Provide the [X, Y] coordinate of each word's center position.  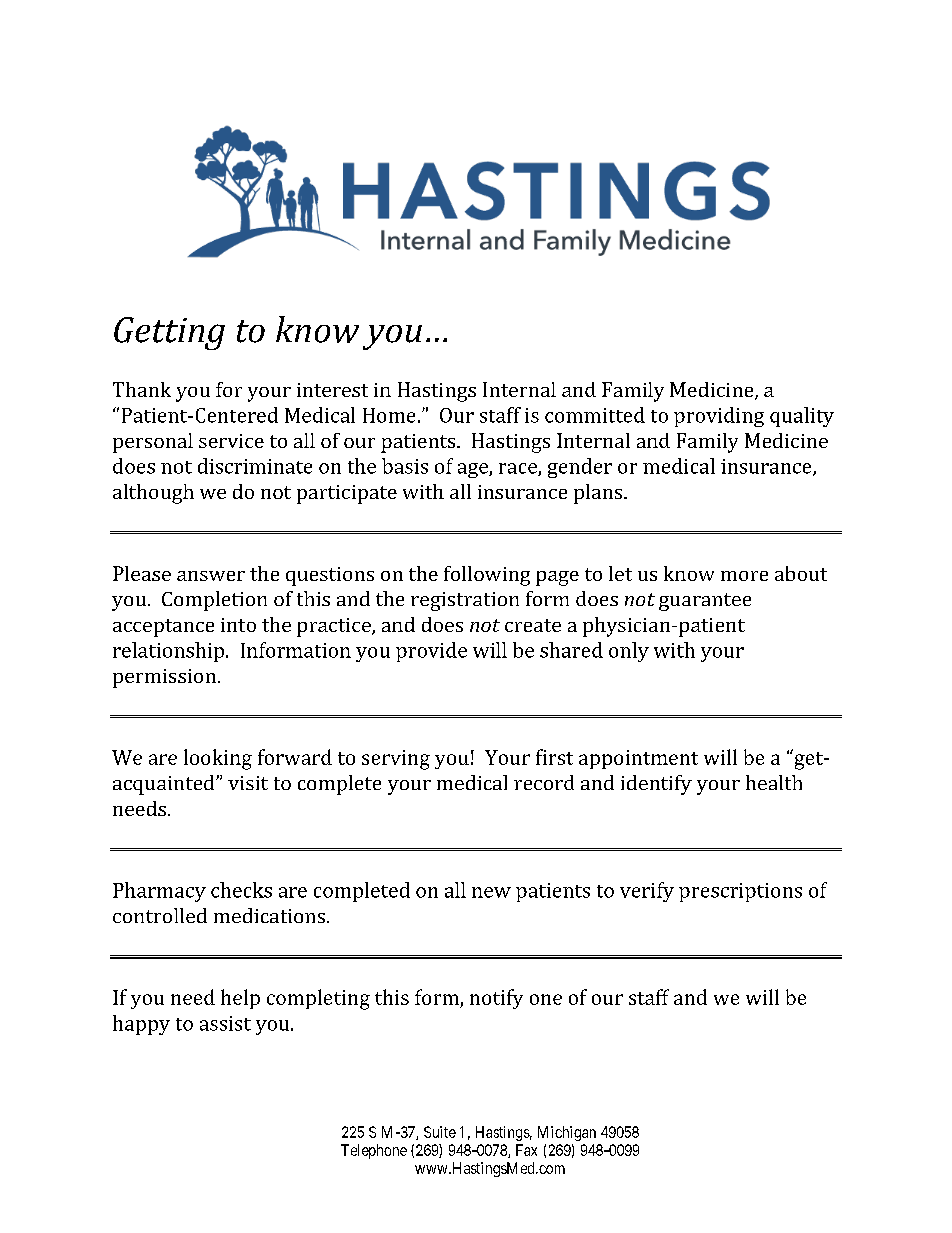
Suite [440, 1132]
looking [218, 759]
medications [269, 915]
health [774, 782]
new [491, 892]
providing [719, 417]
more [744, 576]
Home [389, 415]
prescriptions [740, 892]
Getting [169, 333]
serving [396, 760]
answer [211, 576]
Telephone [374, 1151]
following [487, 576]
